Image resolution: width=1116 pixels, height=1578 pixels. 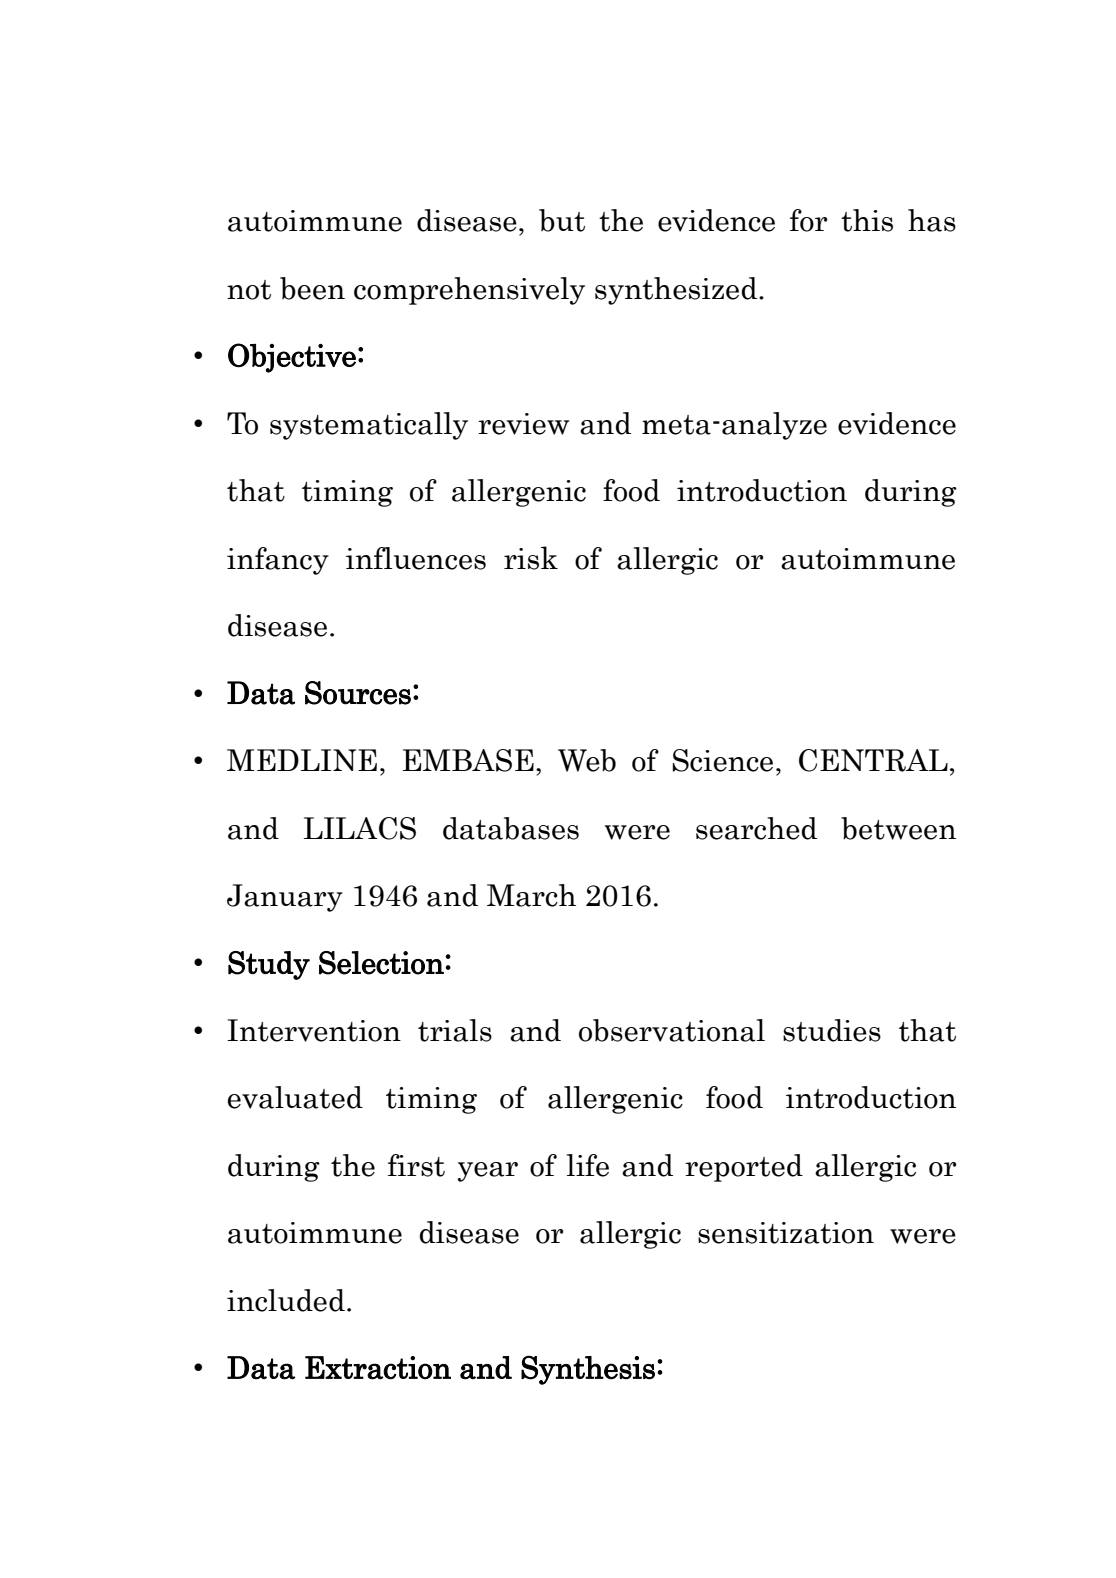 I want to click on this, so click(x=867, y=220).
